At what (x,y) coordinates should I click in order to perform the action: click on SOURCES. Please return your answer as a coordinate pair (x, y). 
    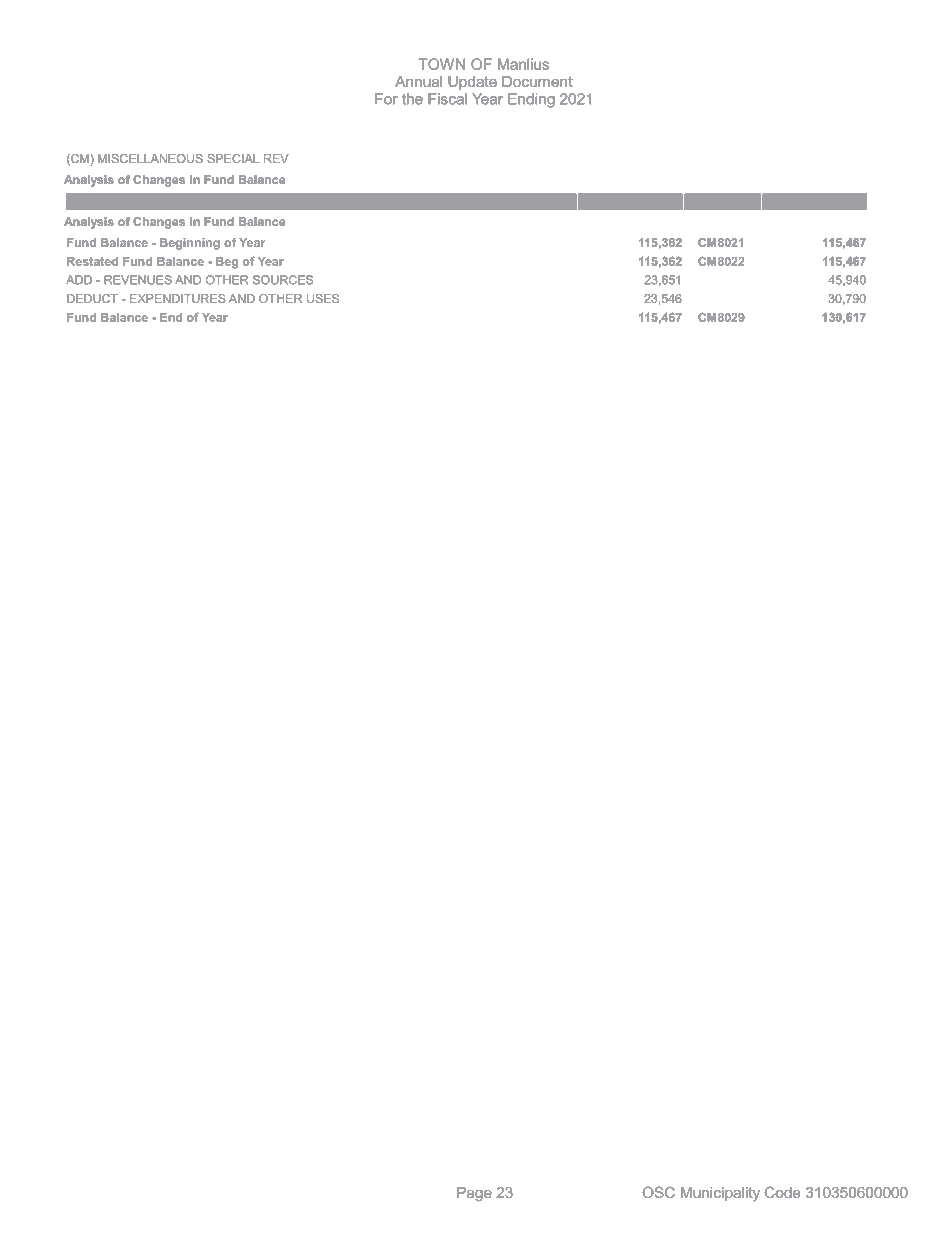
    Looking at the image, I should click on (283, 280).
